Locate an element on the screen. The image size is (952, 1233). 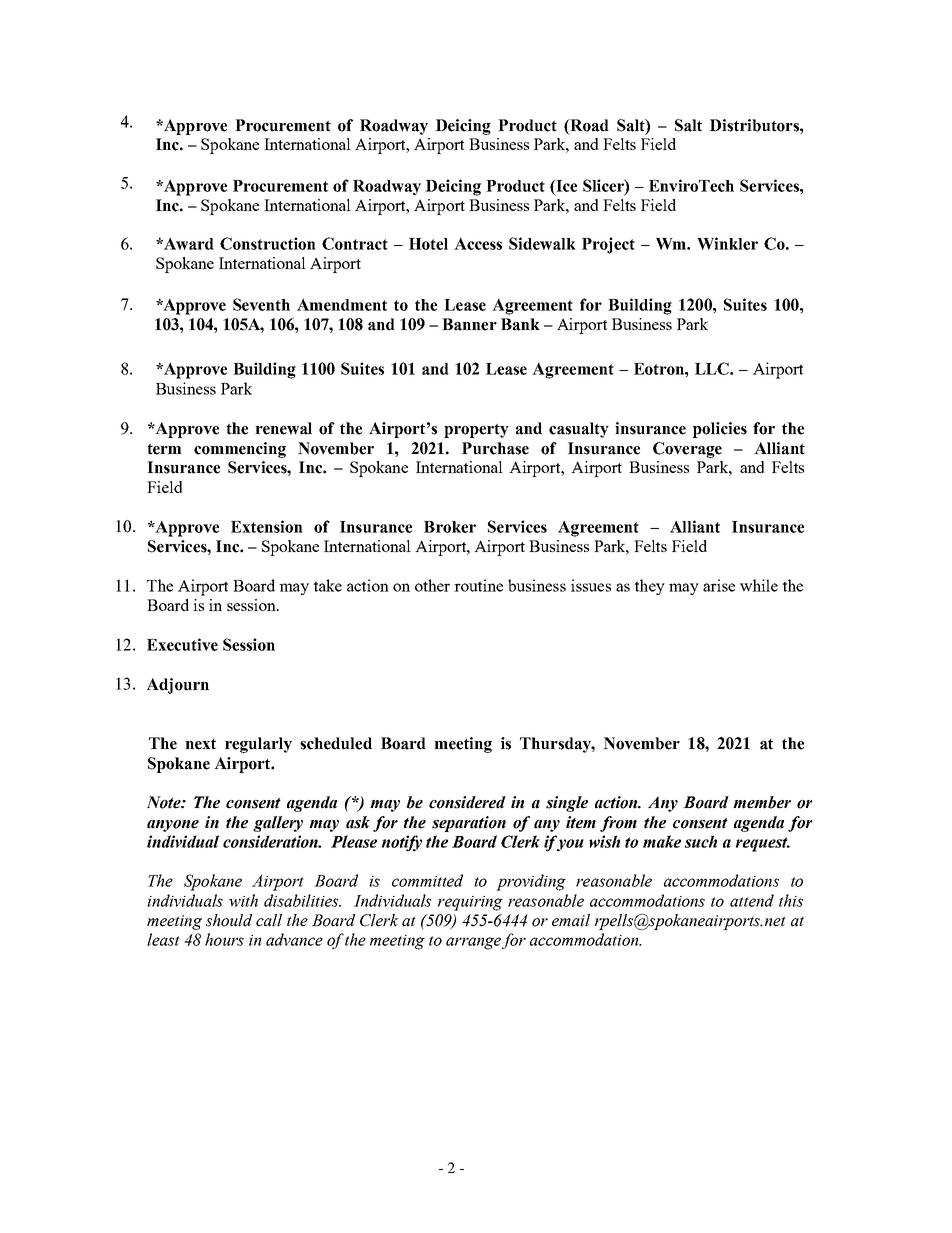
Coverage is located at coordinates (687, 450).
